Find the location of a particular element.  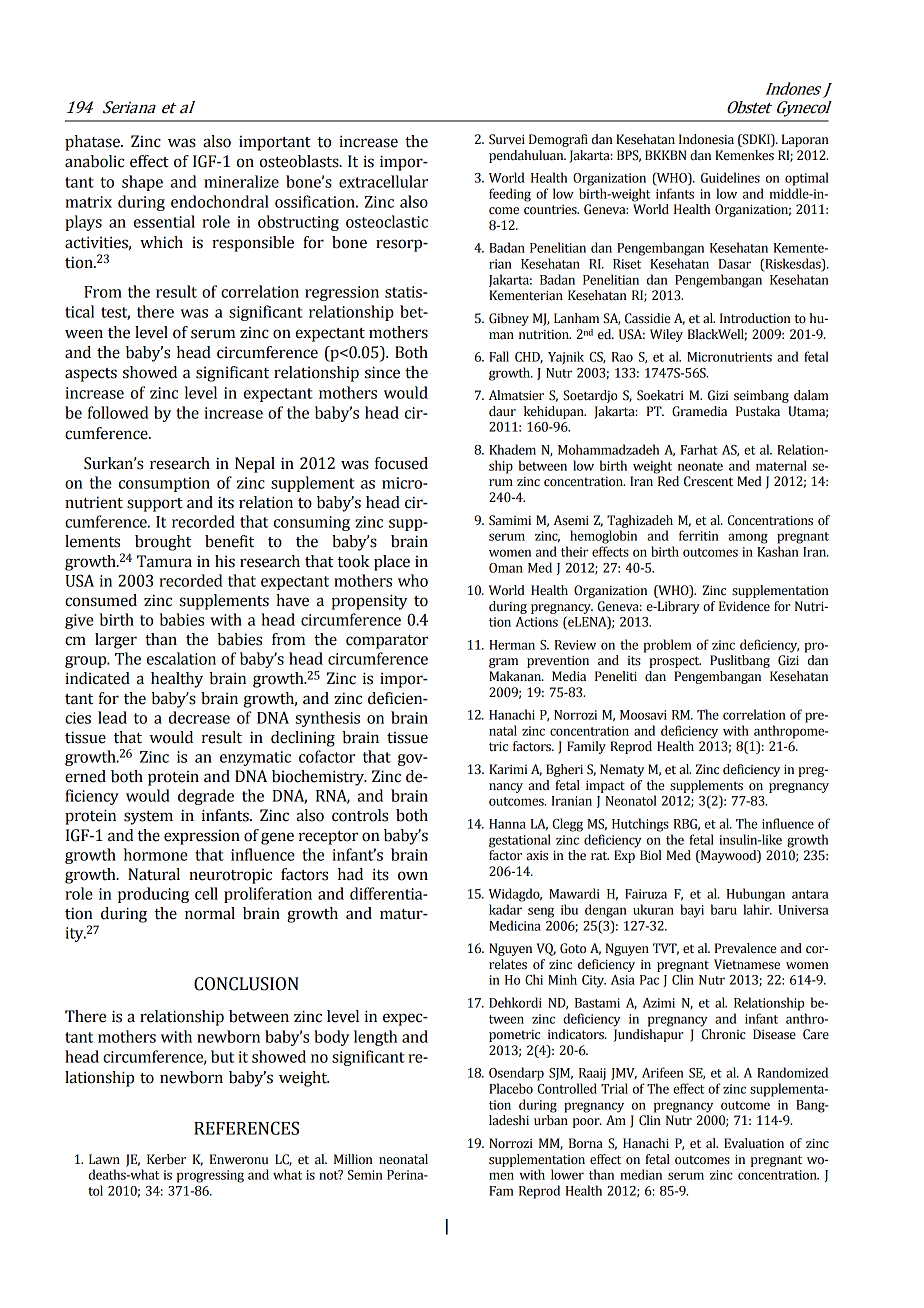

Semin is located at coordinates (365, 1175).
